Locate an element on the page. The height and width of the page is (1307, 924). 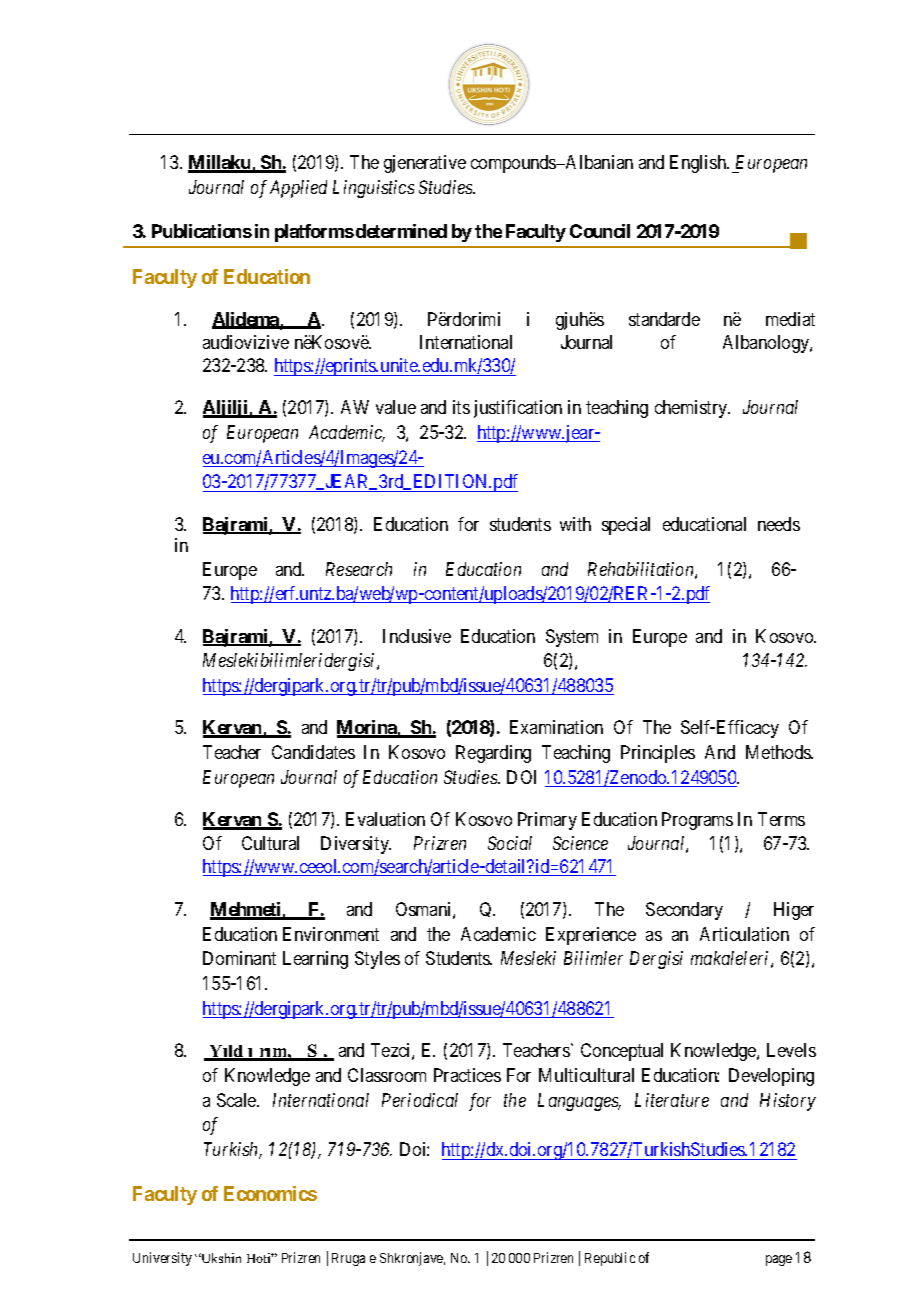
University is located at coordinates (162, 1259).
